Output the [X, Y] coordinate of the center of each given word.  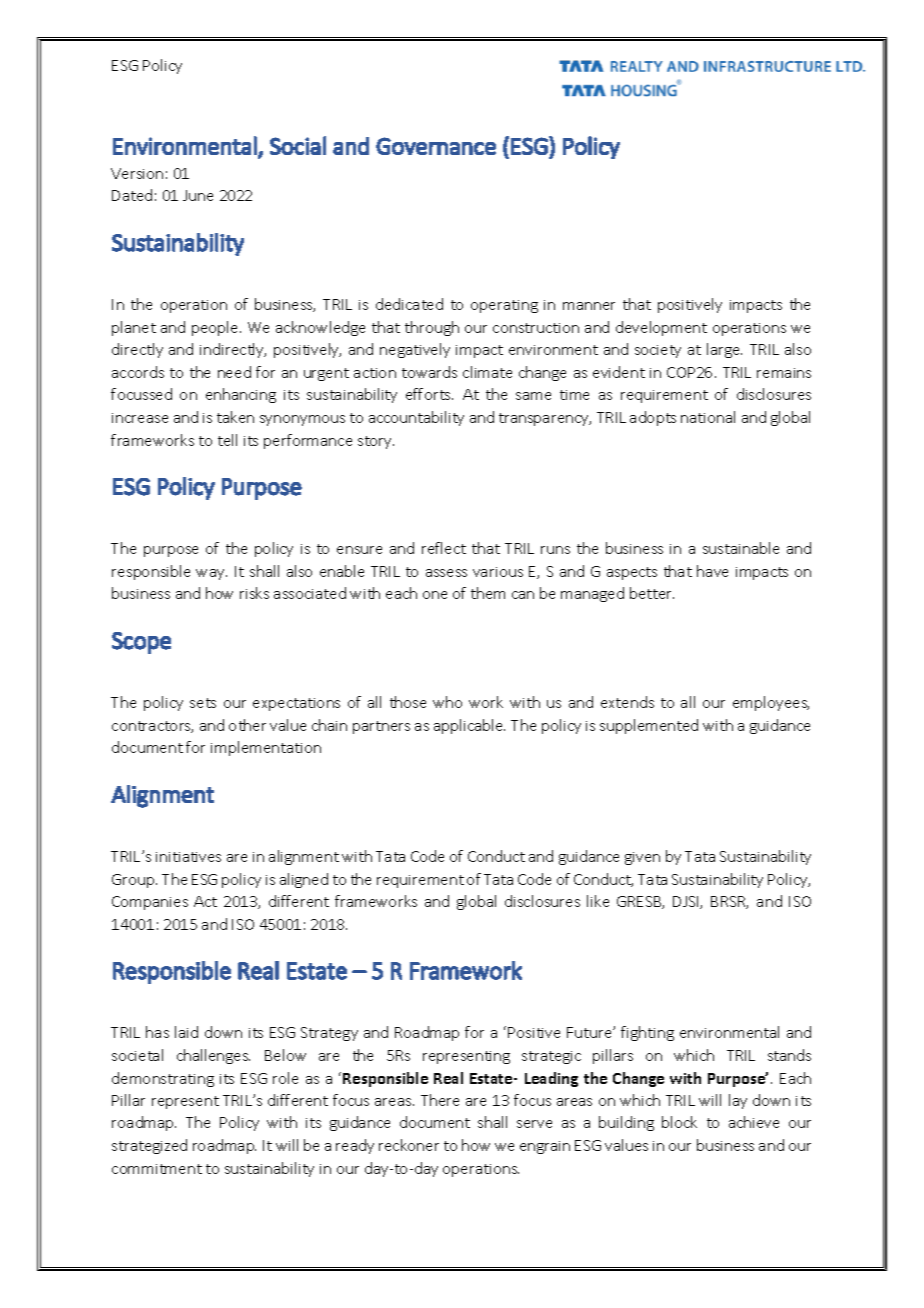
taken [235, 417]
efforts [429, 394]
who [447, 702]
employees [771, 703]
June [198, 195]
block [679, 1122]
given [642, 858]
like [598, 901]
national [708, 417]
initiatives [188, 857]
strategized [149, 1146]
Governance [436, 146]
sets [203, 703]
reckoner [409, 1145]
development [661, 328]
